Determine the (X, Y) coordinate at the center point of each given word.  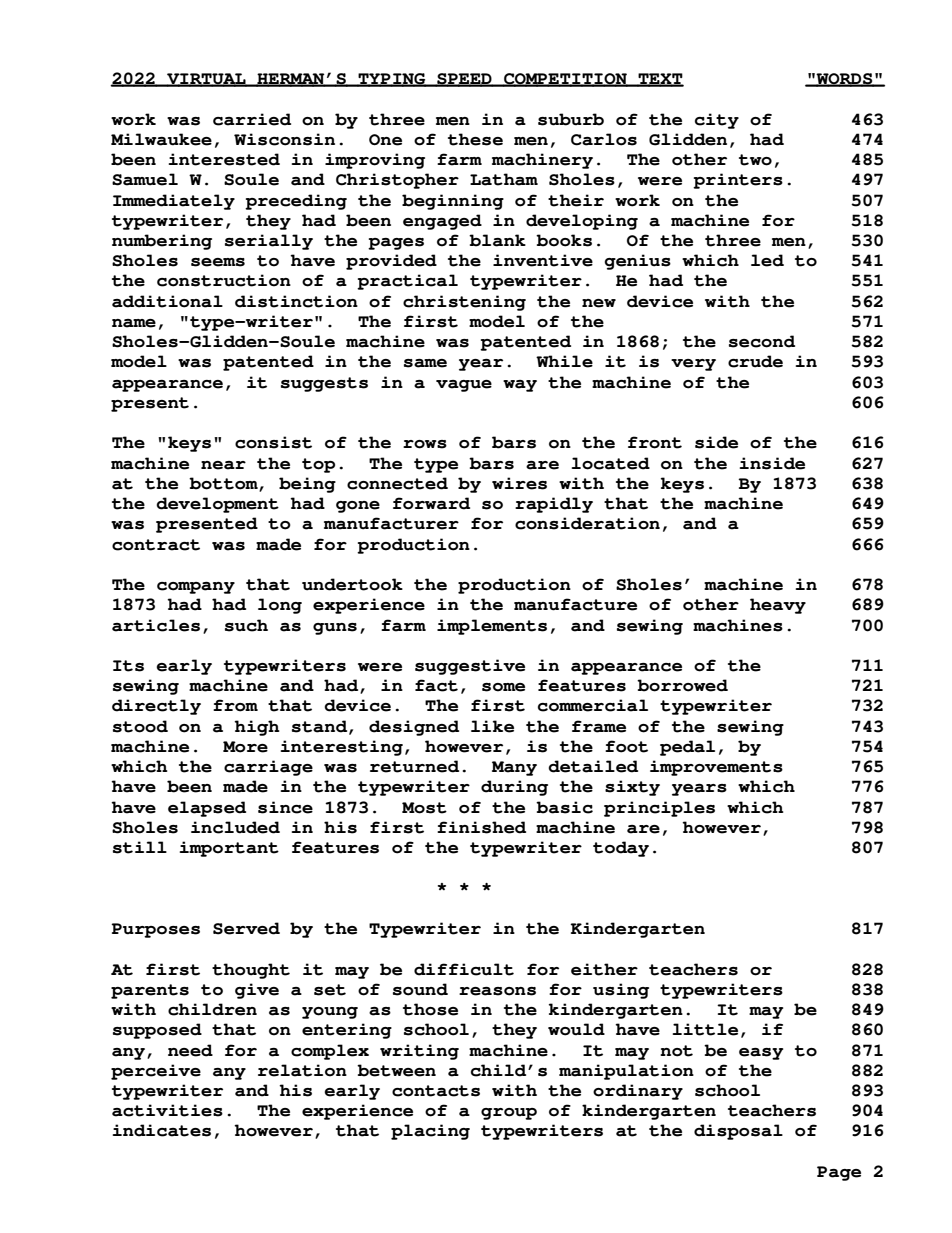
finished (481, 827)
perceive (156, 1072)
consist (273, 442)
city (717, 121)
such (246, 625)
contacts (436, 1091)
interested (224, 159)
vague (464, 386)
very (693, 365)
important (229, 849)
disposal (738, 1132)
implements (492, 627)
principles (659, 809)
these (475, 139)
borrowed (682, 685)
